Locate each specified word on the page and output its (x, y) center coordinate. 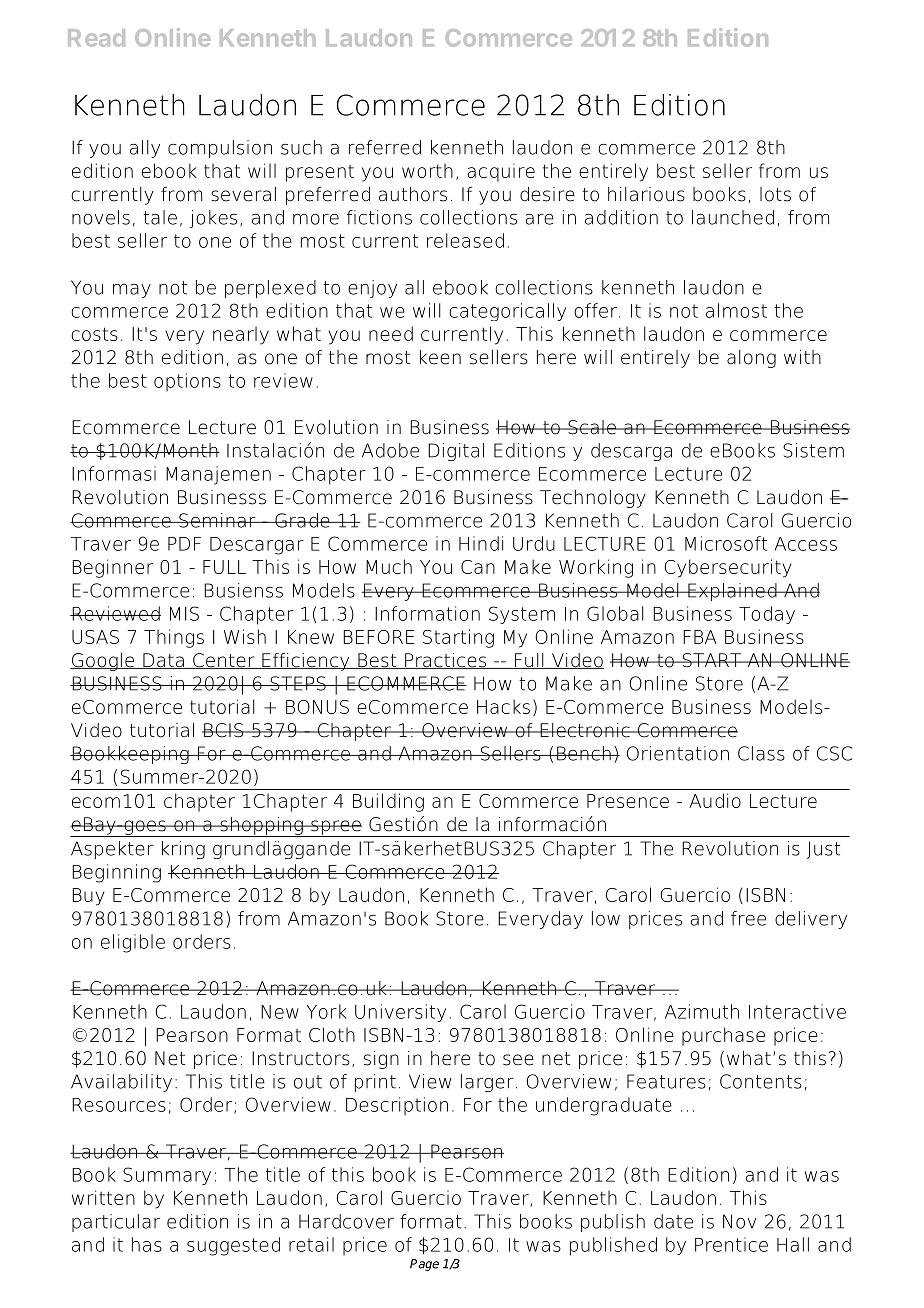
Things (174, 638)
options (187, 382)
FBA (699, 637)
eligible (133, 943)
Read (96, 38)
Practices (445, 661)
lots (775, 194)
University (400, 1013)
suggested (233, 1246)
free (748, 918)
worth (427, 171)
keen (440, 357)
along (751, 359)
